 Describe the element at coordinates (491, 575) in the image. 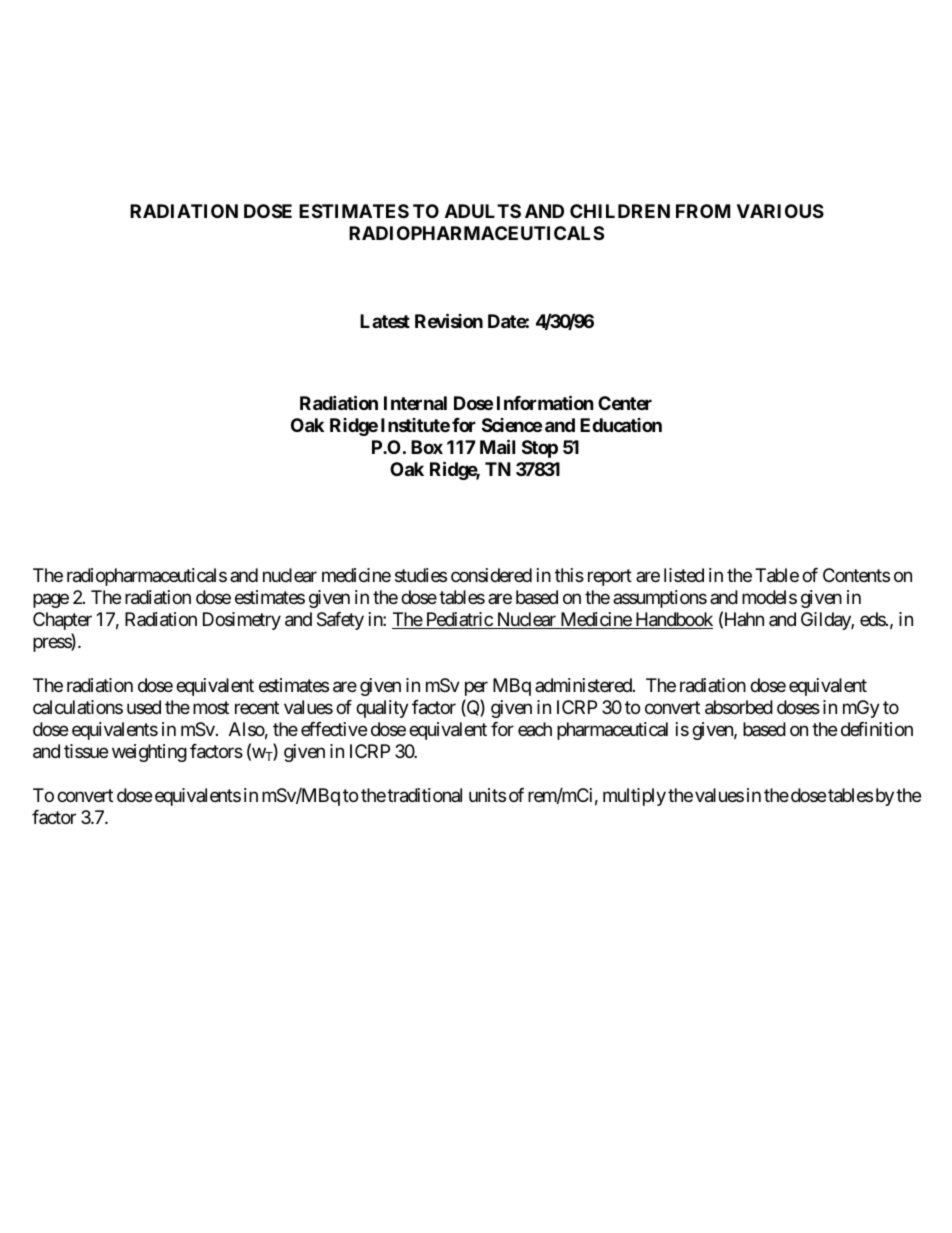

I see `considered` at that location.
